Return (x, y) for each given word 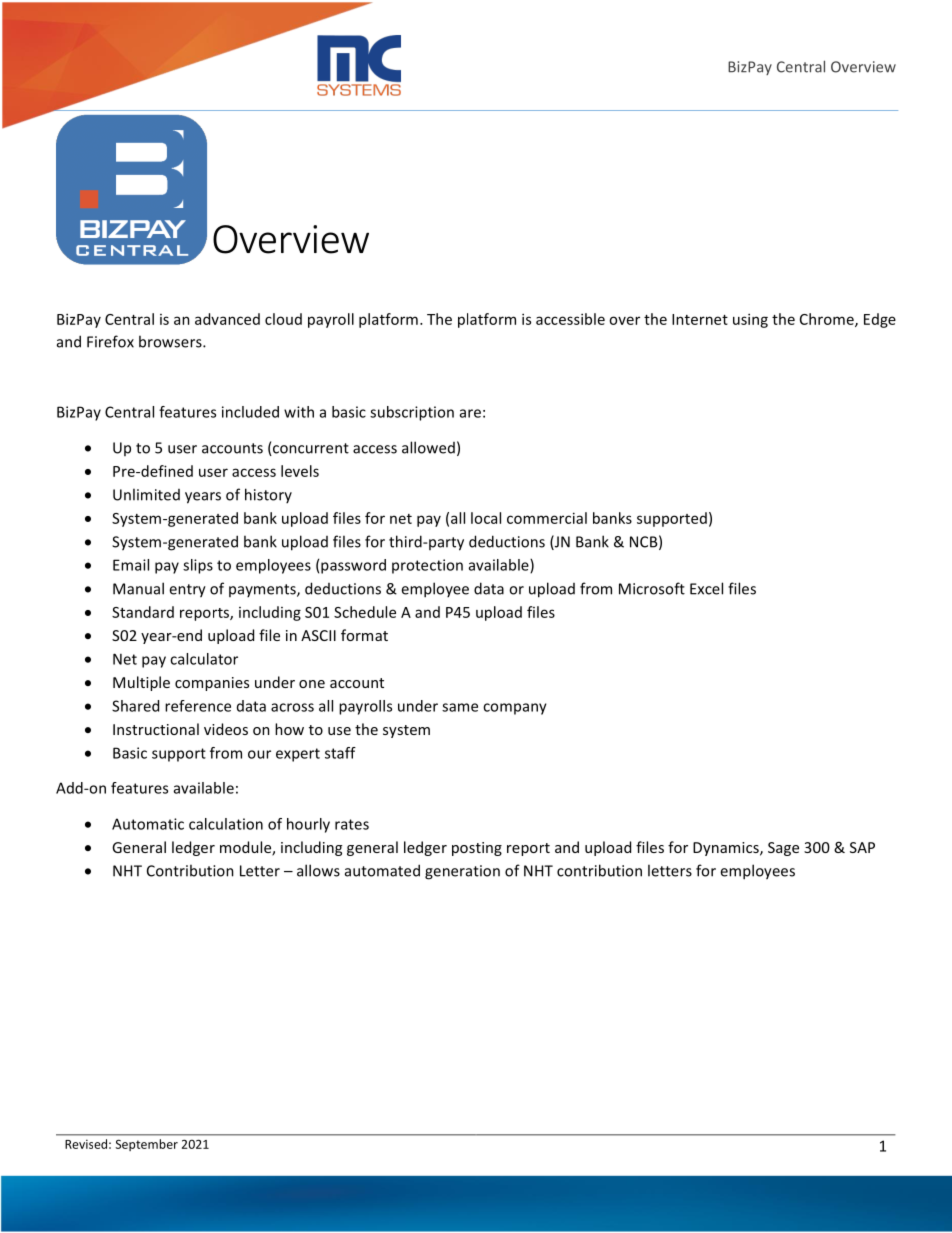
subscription (412, 413)
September (146, 1145)
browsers (171, 341)
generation (462, 872)
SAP (862, 847)
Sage (783, 849)
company (515, 709)
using (750, 320)
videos (226, 729)
